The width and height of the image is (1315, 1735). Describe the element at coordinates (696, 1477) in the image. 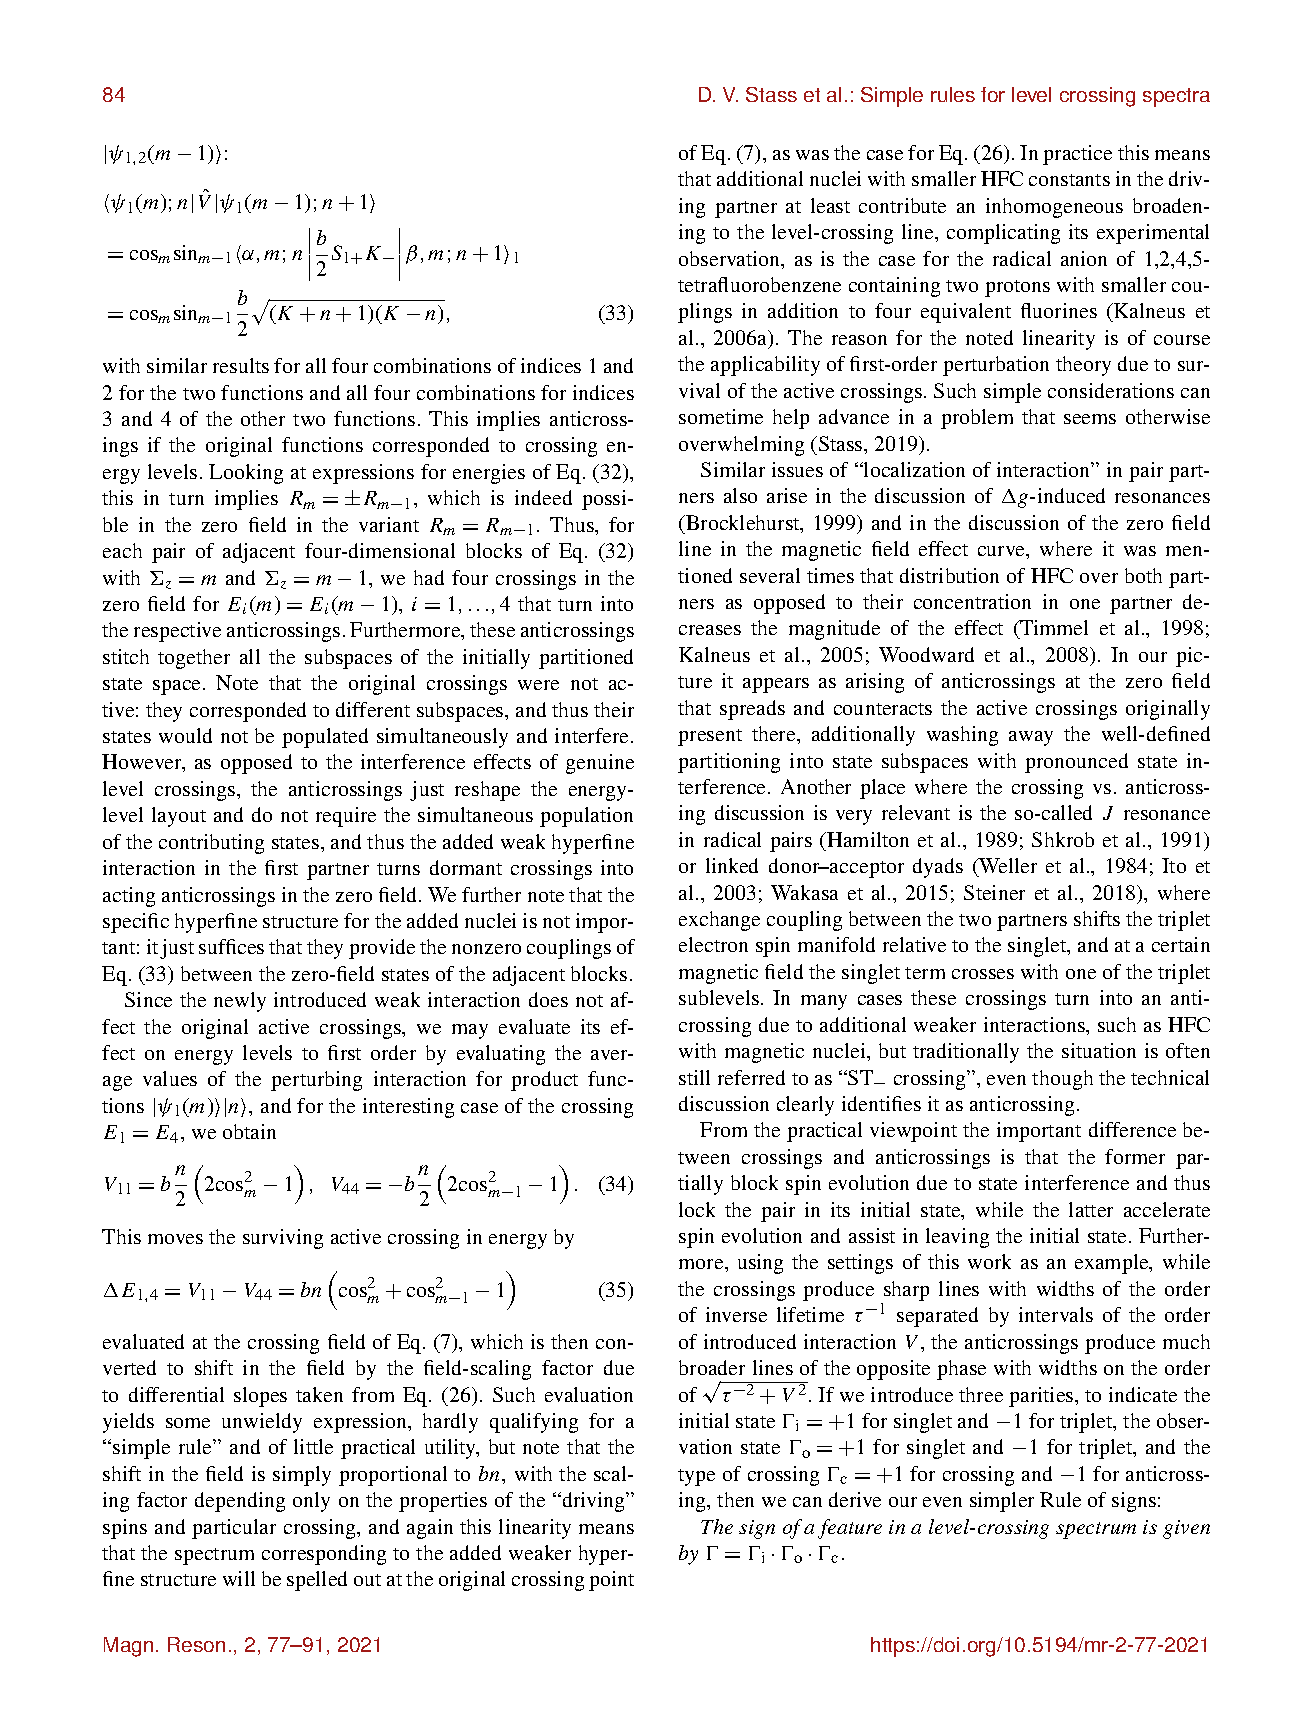

I see `type` at that location.
